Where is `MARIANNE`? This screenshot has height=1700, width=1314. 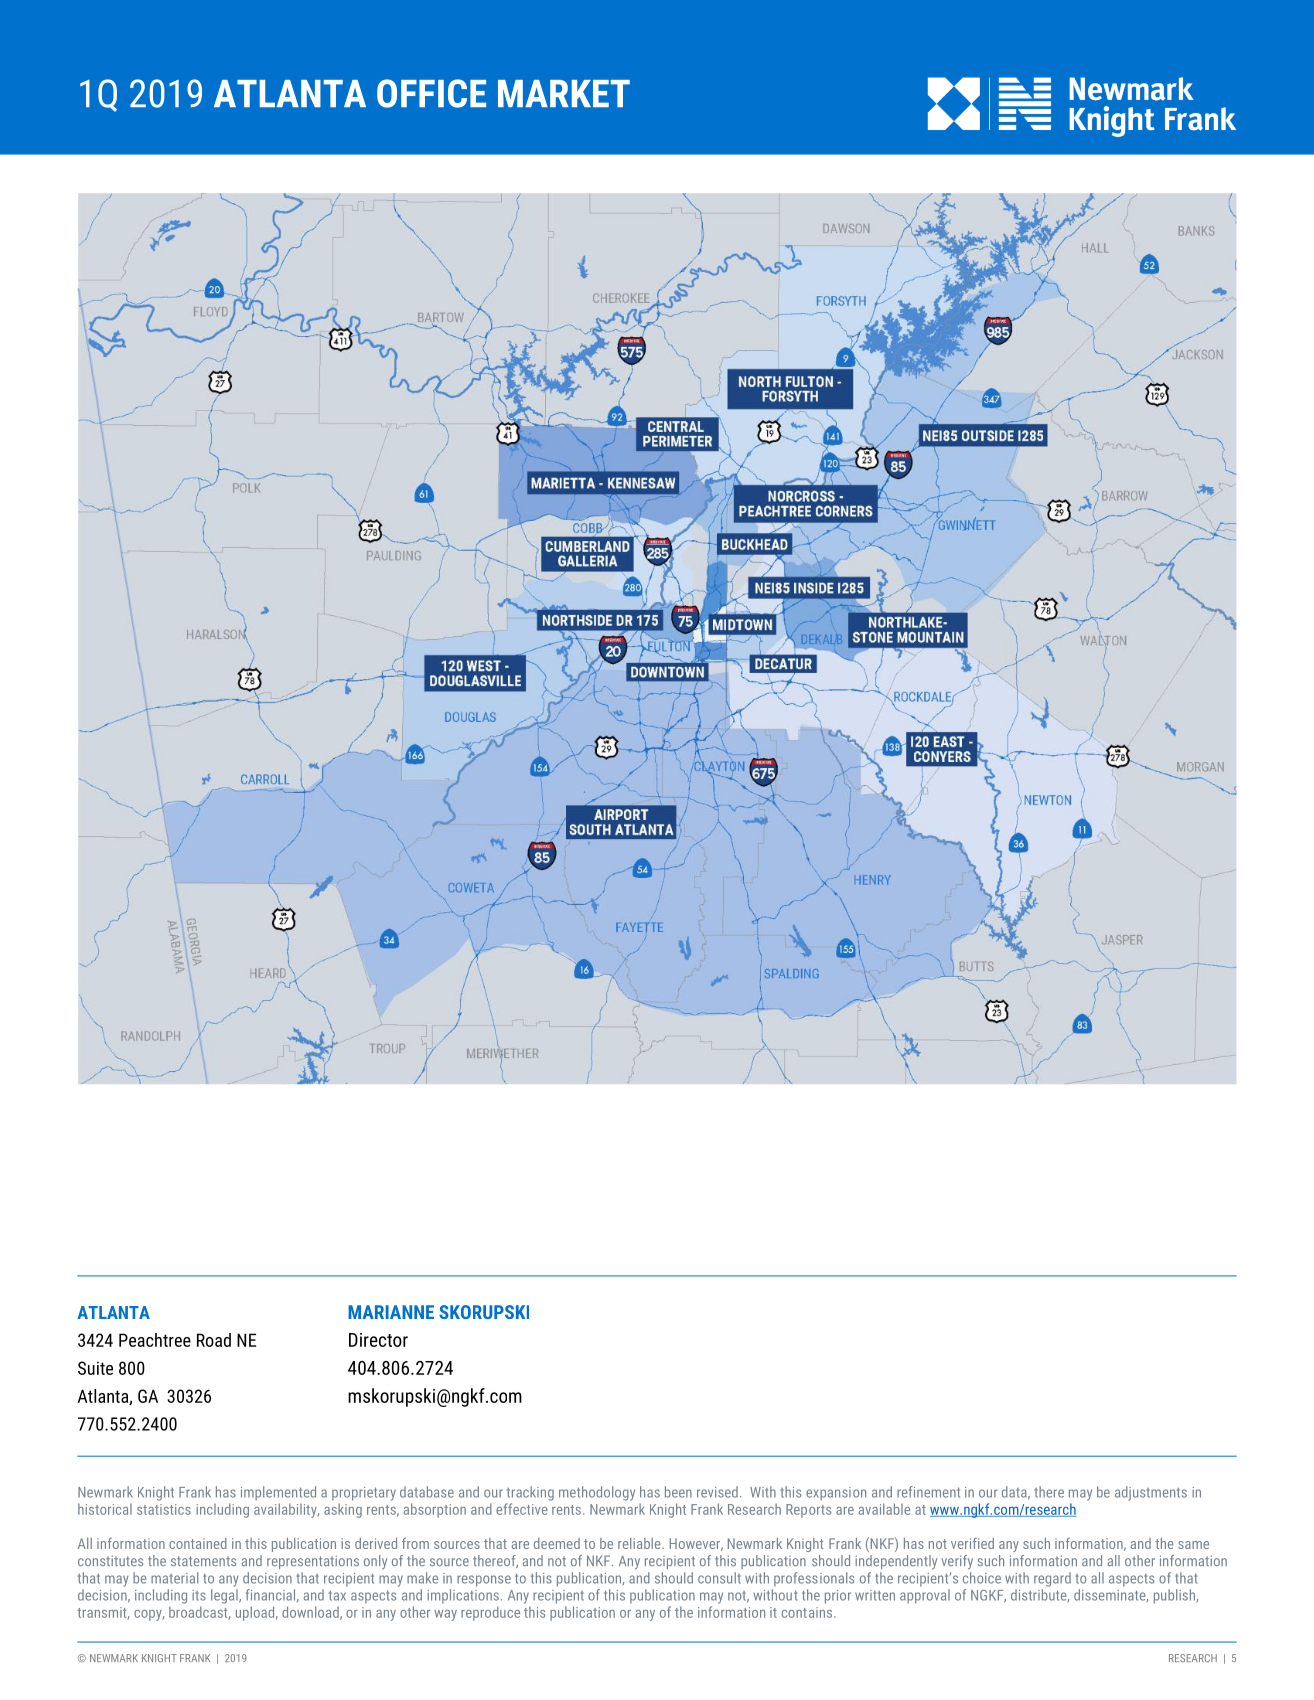
MARIANNE is located at coordinates (391, 1312).
